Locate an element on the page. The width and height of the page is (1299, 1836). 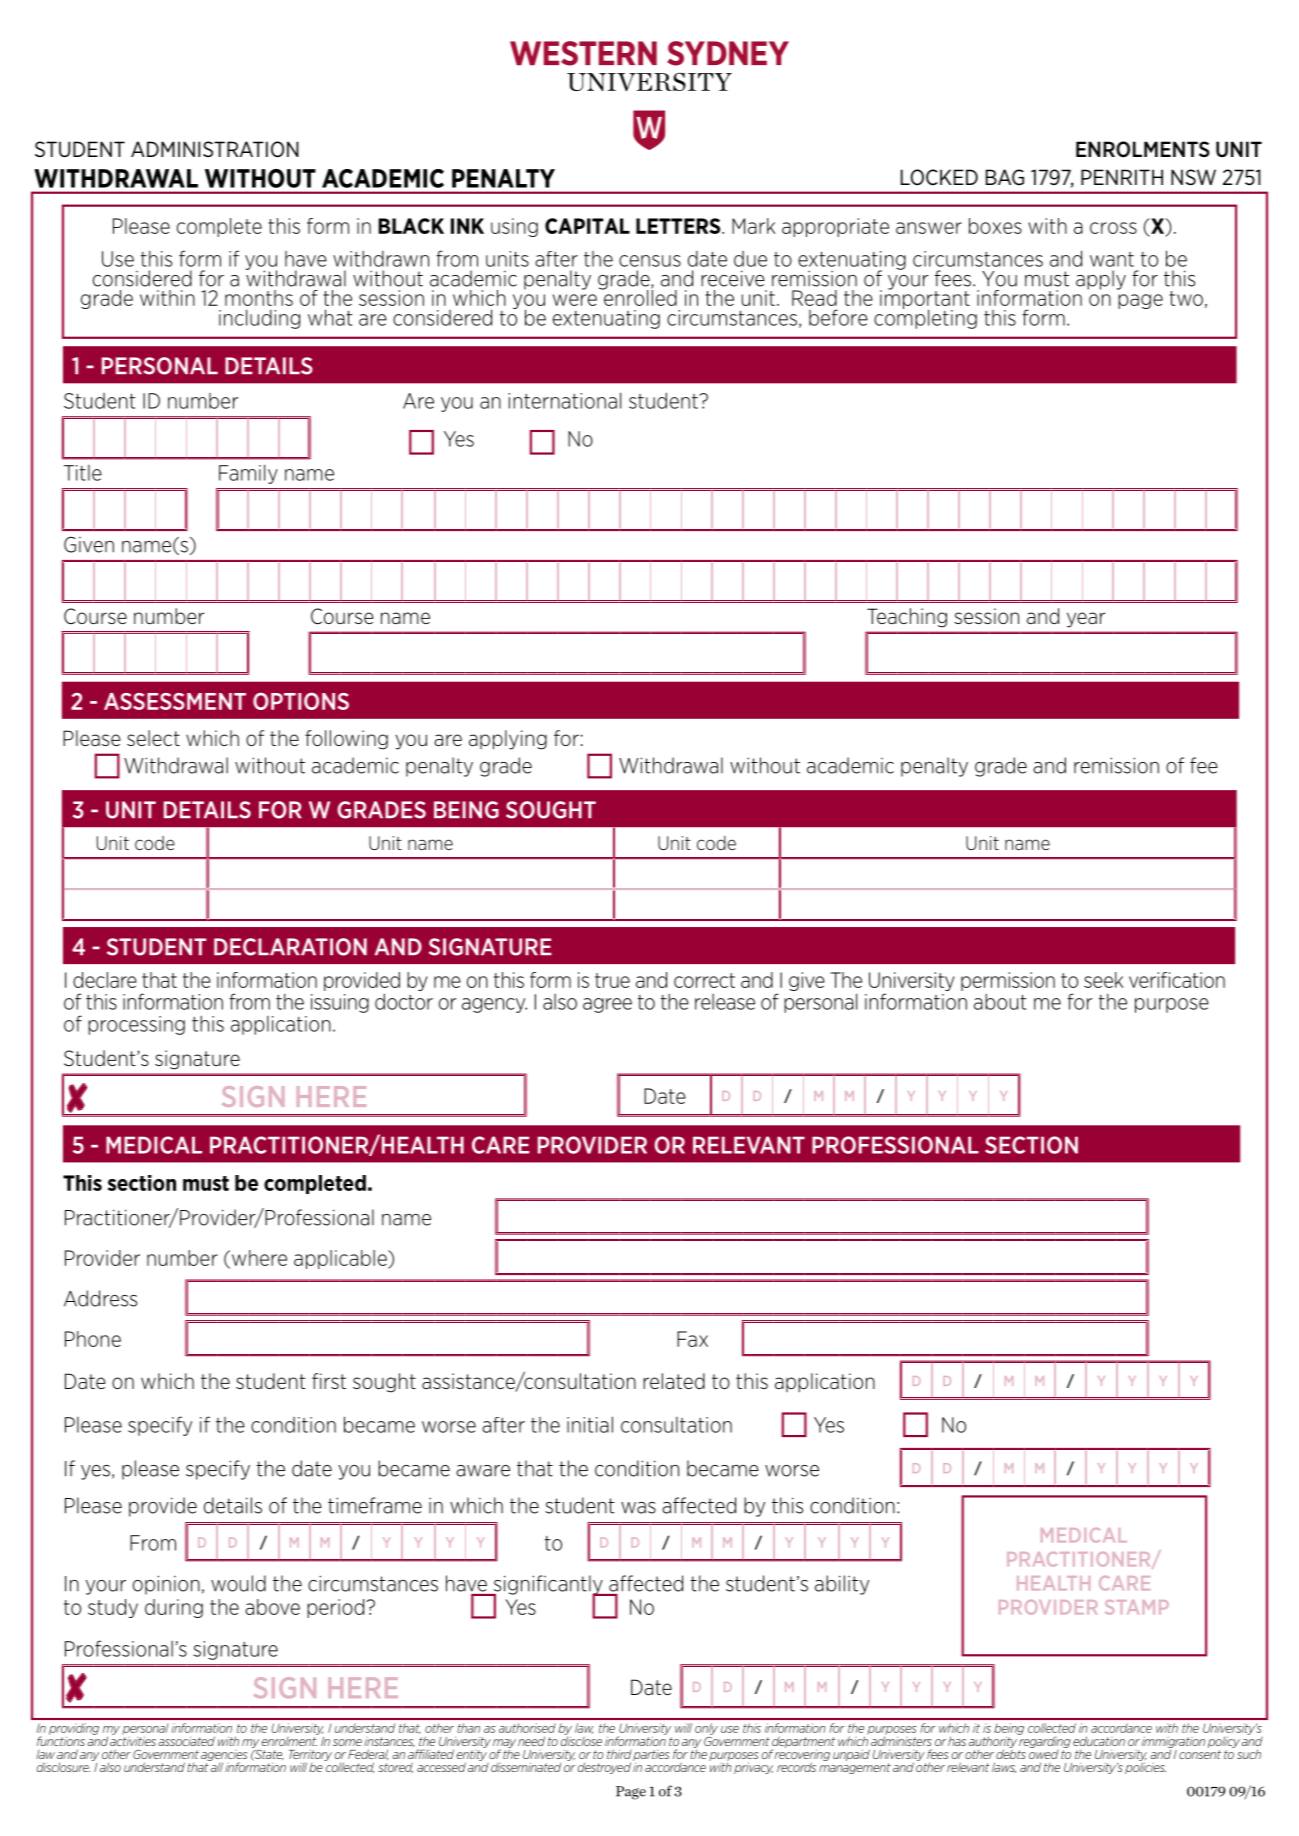
parties is located at coordinates (651, 1755).
